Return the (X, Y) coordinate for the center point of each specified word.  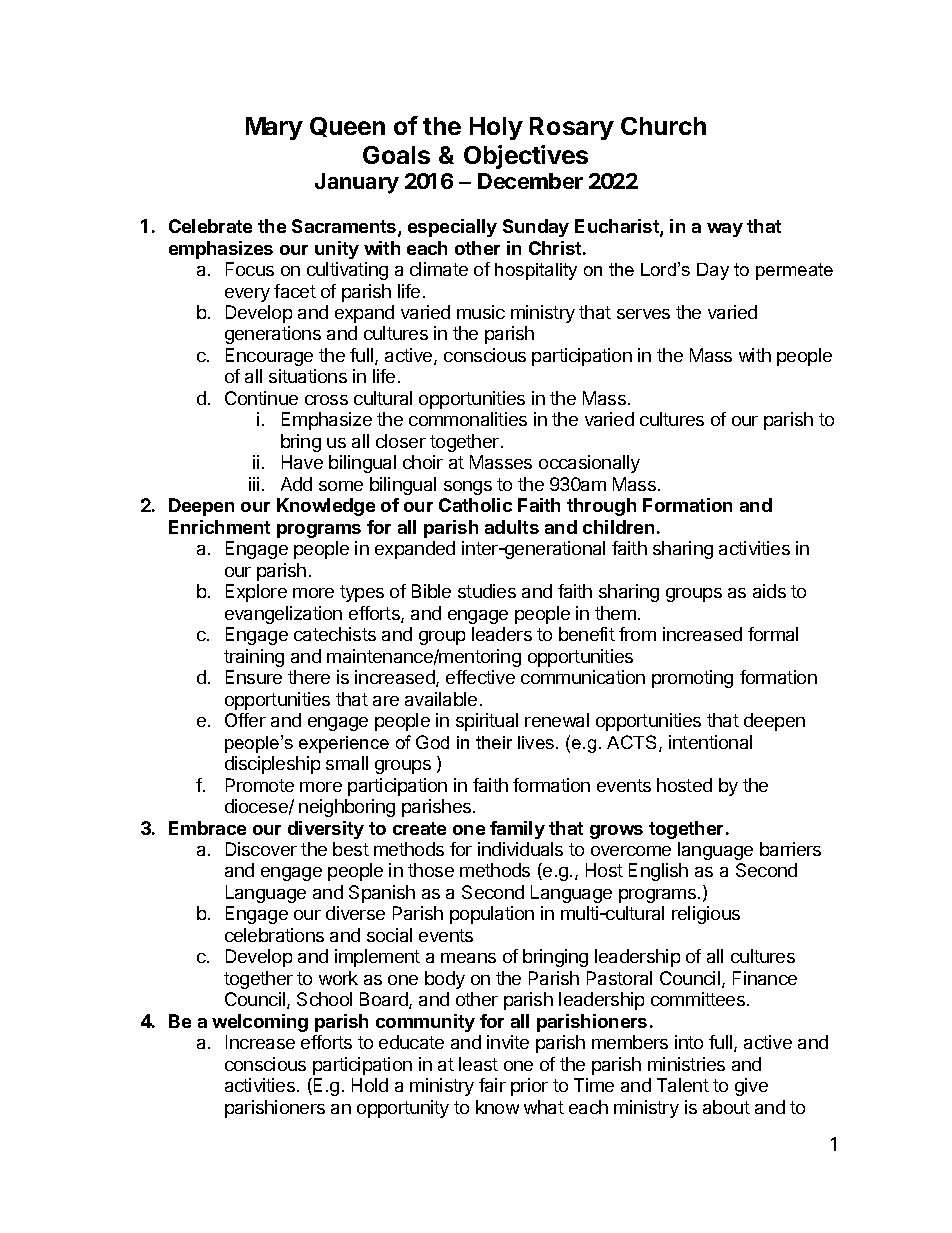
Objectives (526, 157)
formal (773, 634)
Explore (256, 593)
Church (663, 126)
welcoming (260, 1023)
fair (492, 1085)
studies (487, 591)
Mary (274, 128)
